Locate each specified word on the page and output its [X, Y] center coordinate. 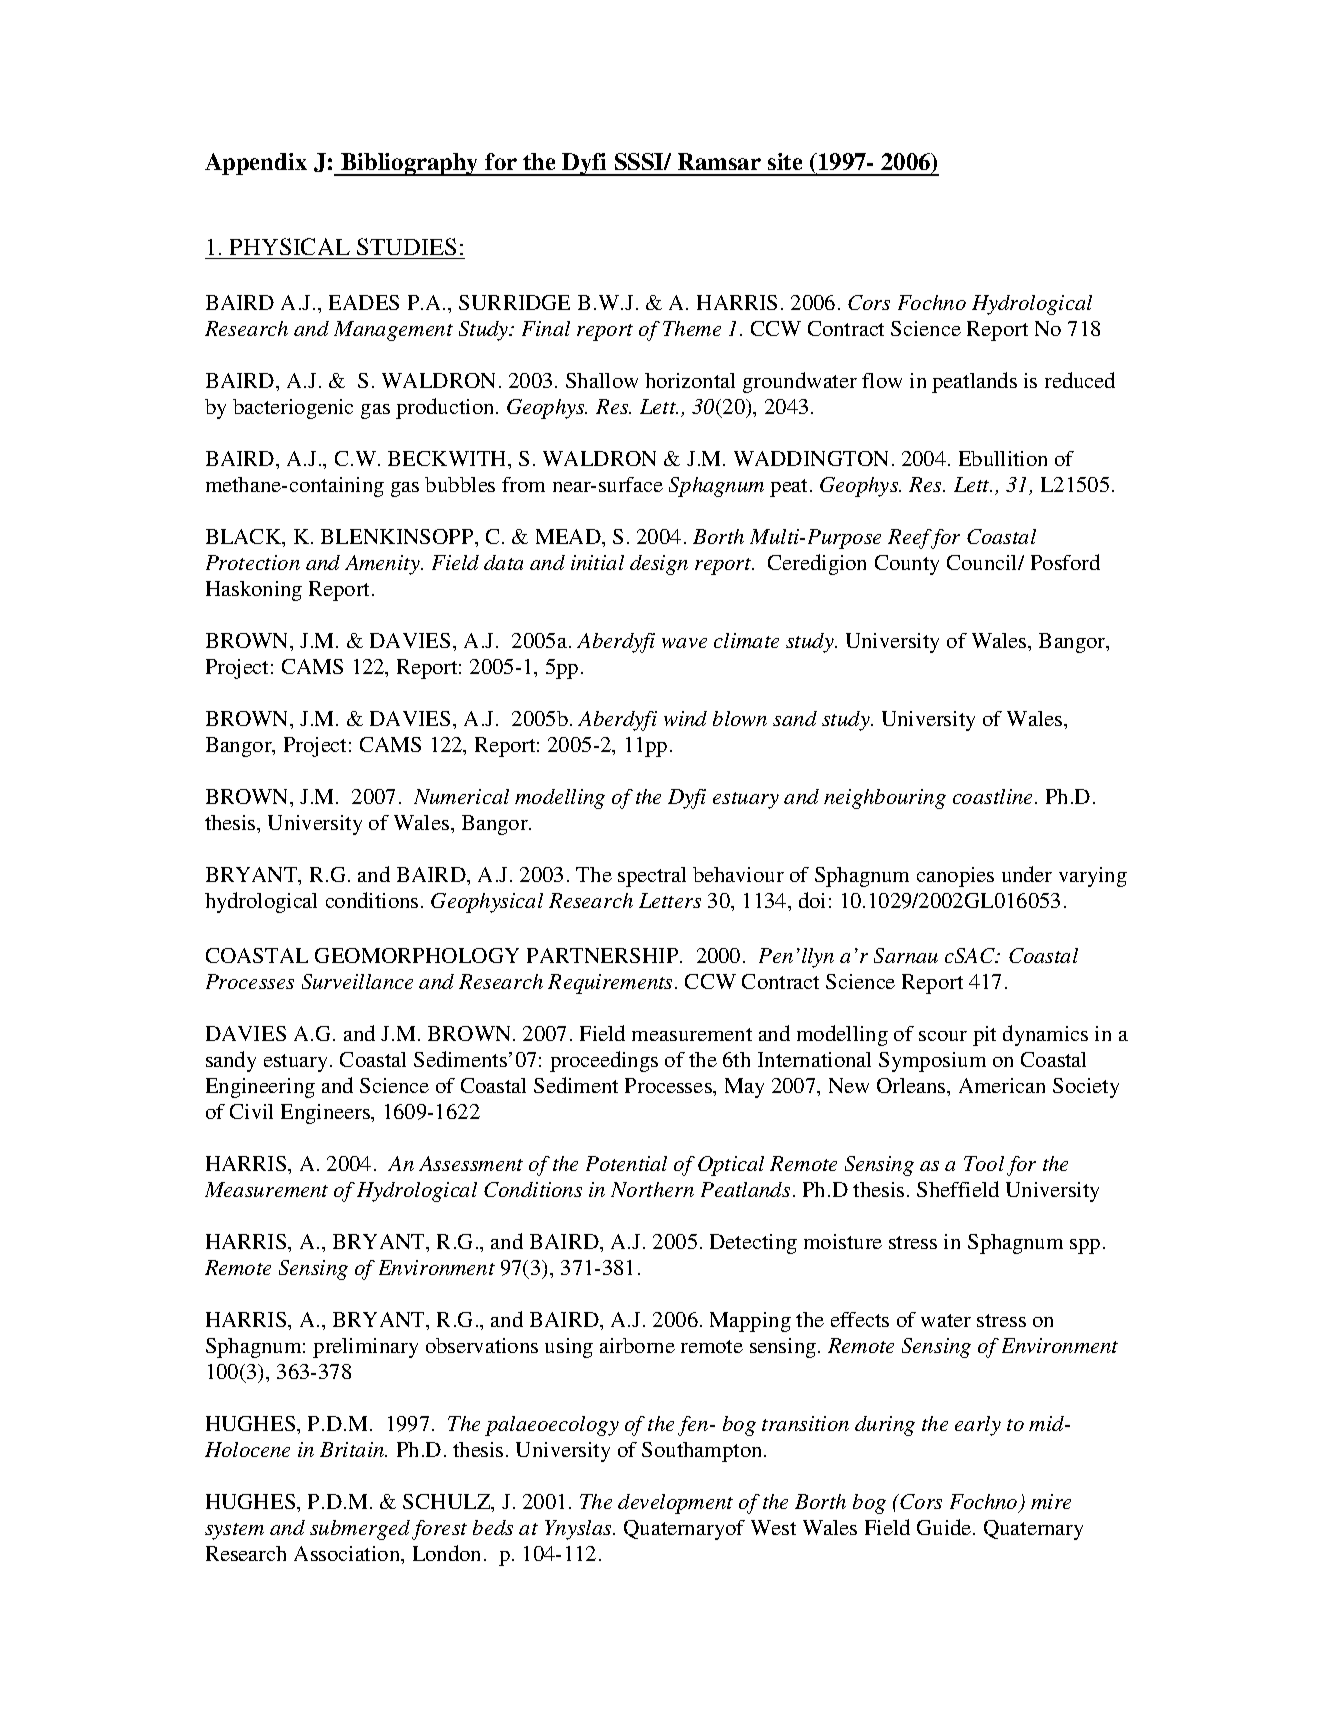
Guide [945, 1527]
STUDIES [406, 246]
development [675, 1504]
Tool [984, 1163]
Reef [911, 539]
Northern [652, 1189]
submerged [360, 1530]
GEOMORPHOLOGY [417, 955]
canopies [955, 877]
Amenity [383, 565]
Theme [692, 328]
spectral [652, 877]
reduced [1080, 380]
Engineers [326, 1114]
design [659, 565]
